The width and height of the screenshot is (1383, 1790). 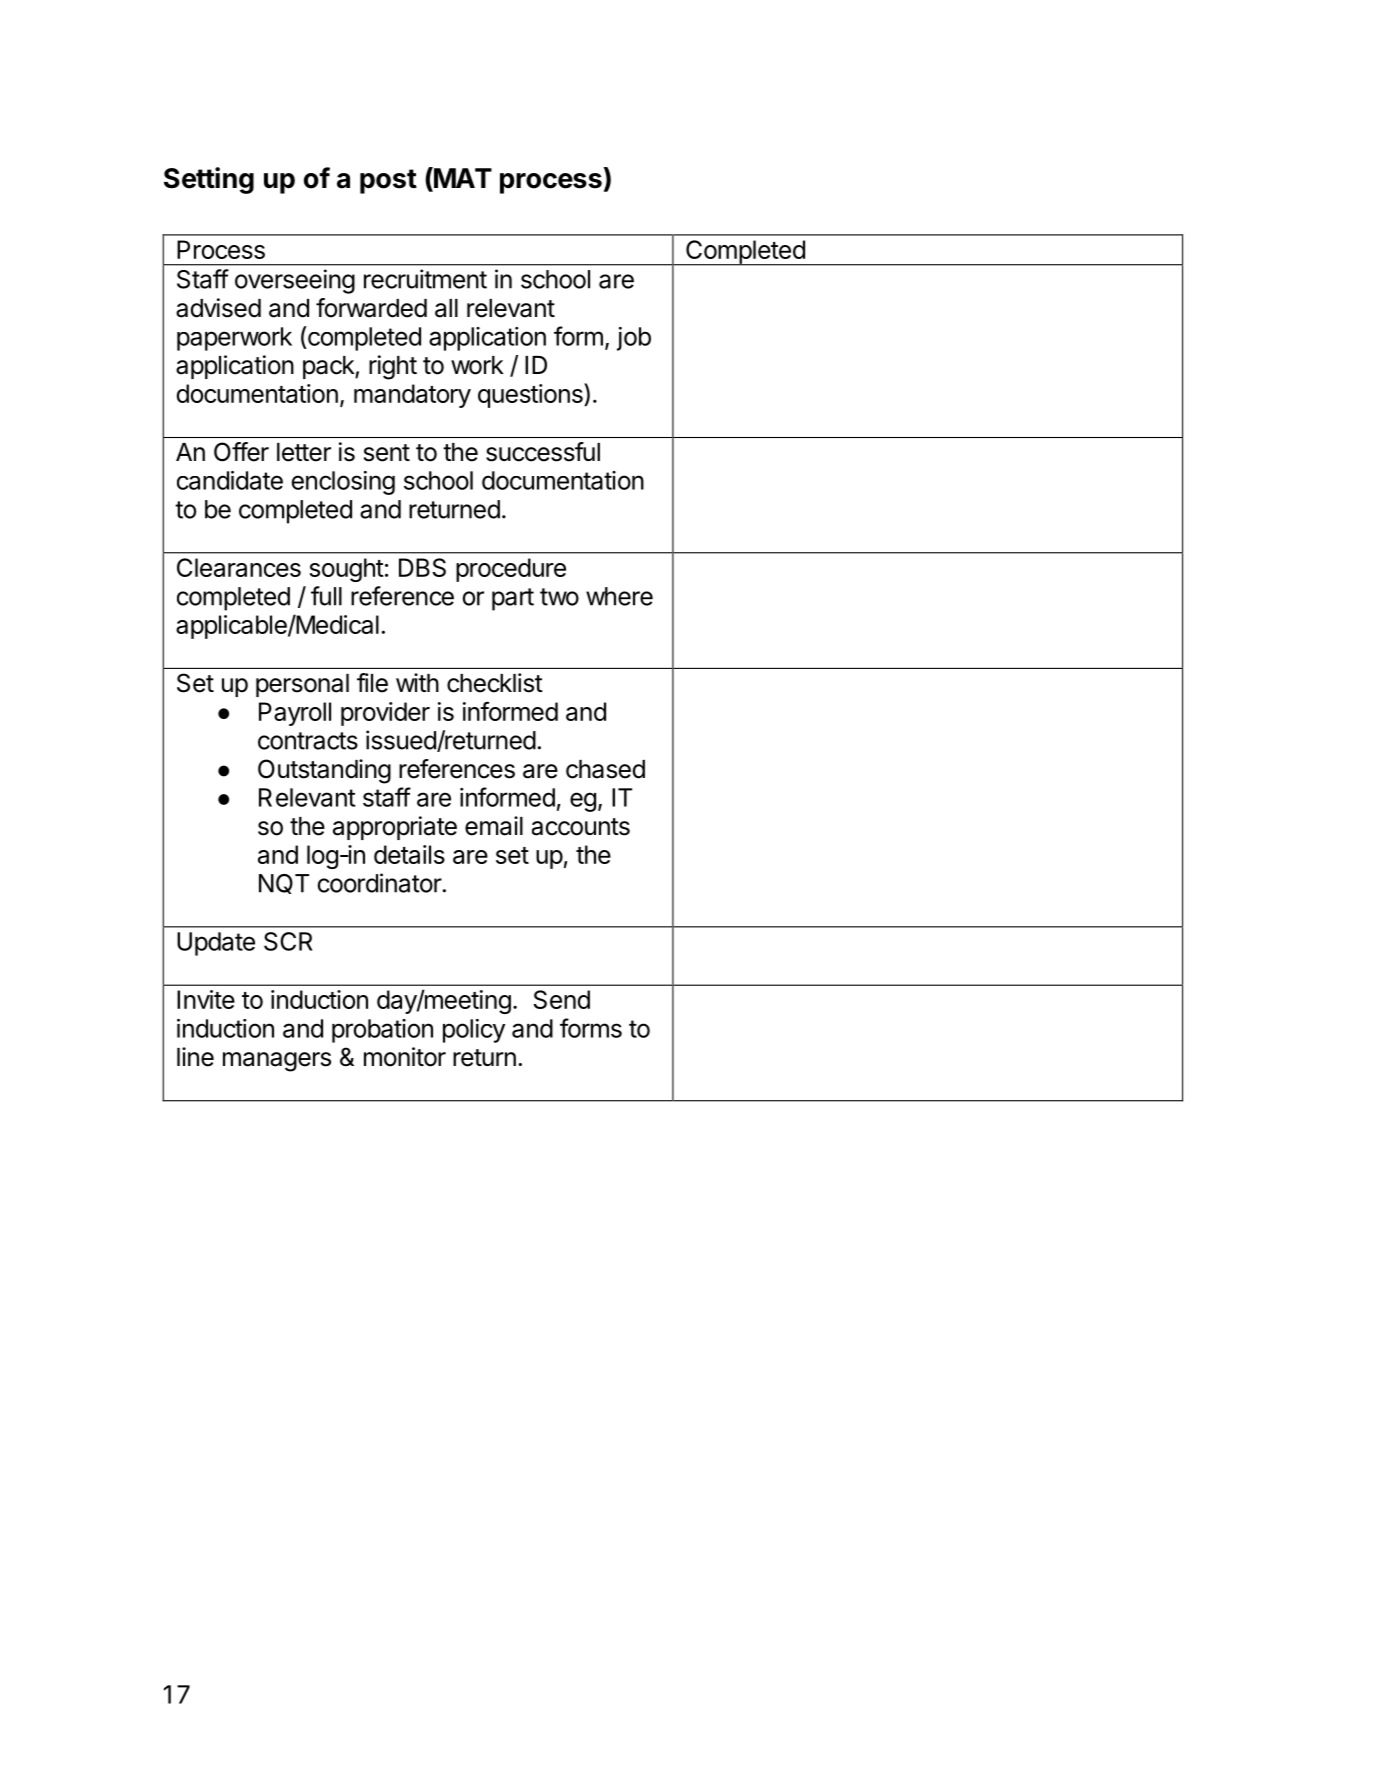 What do you see at coordinates (405, 1057) in the screenshot?
I see `monitor` at bounding box center [405, 1057].
